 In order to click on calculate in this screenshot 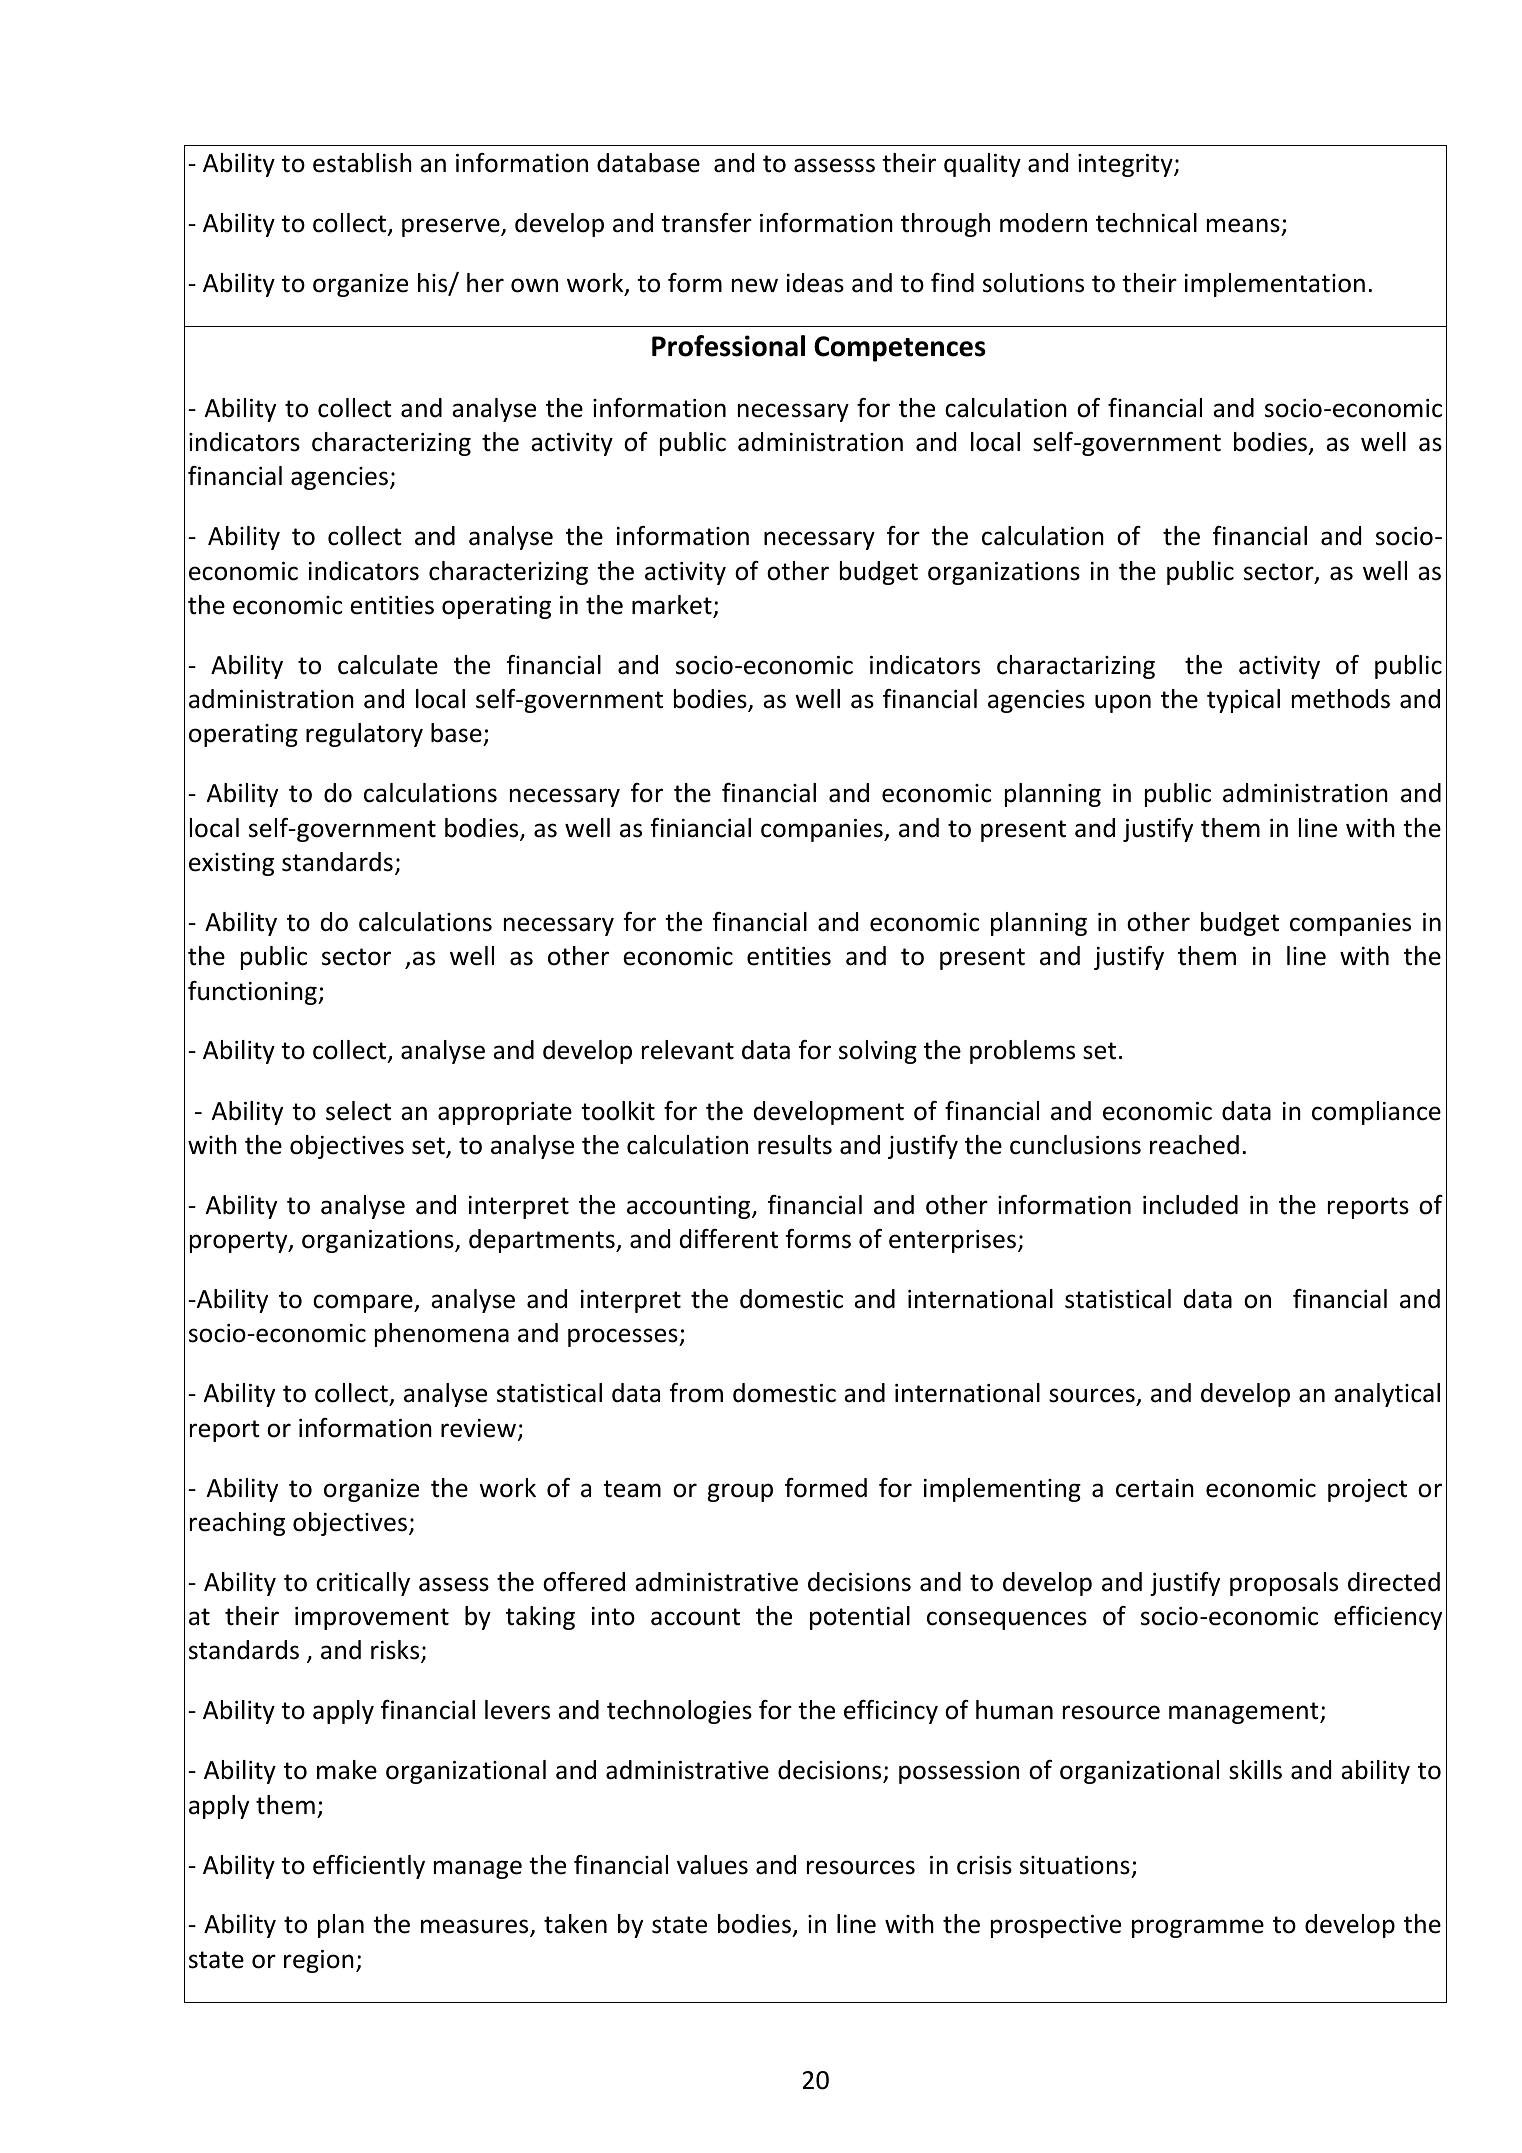, I will do `click(388, 665)`.
